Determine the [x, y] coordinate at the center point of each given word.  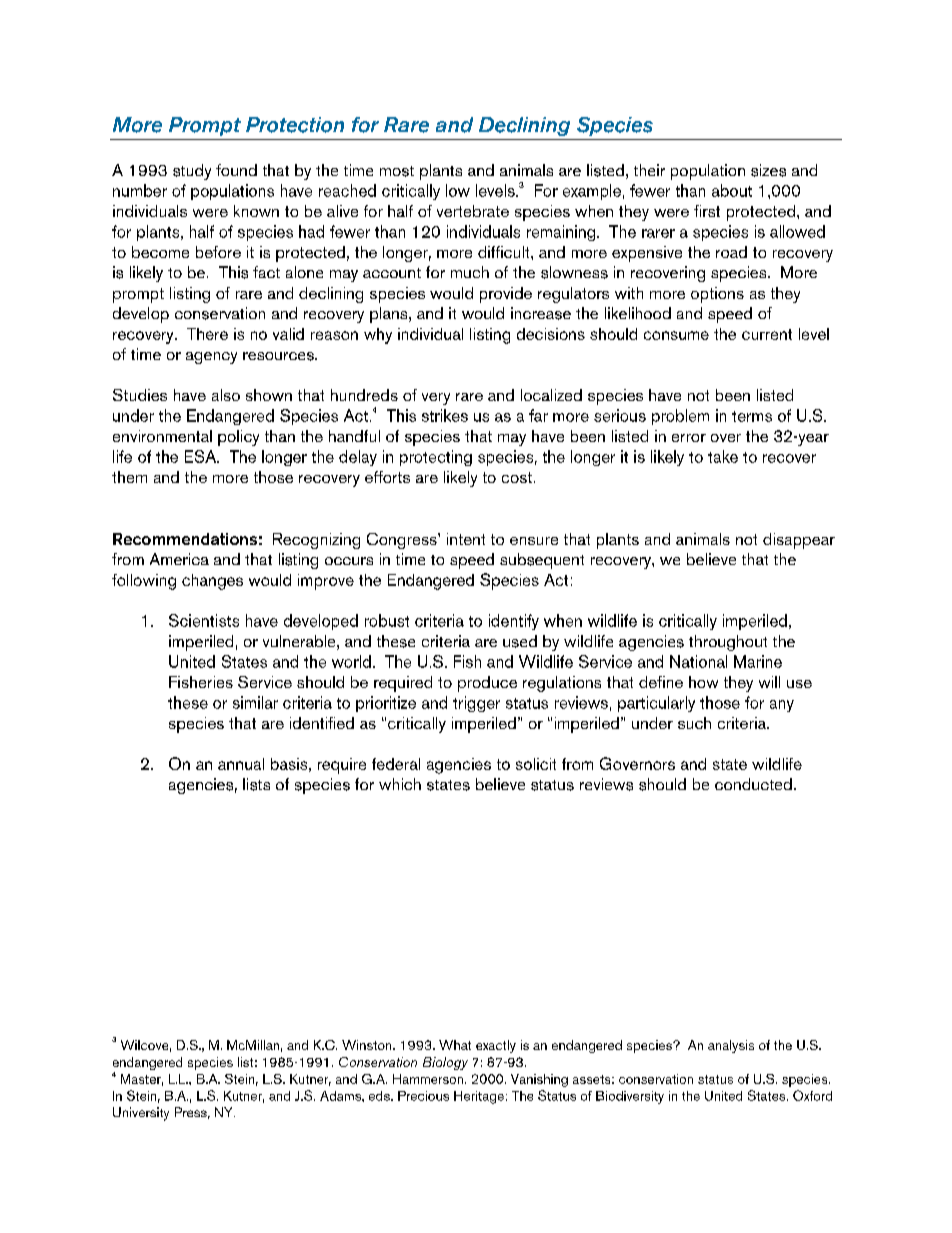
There [207, 334]
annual [241, 764]
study [192, 172]
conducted [753, 784]
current [767, 334]
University [141, 1114]
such [694, 723]
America [179, 559]
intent [466, 539]
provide [506, 295]
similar [255, 702]
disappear [799, 541]
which [400, 784]
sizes [768, 170]
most [397, 171]
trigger [476, 704]
